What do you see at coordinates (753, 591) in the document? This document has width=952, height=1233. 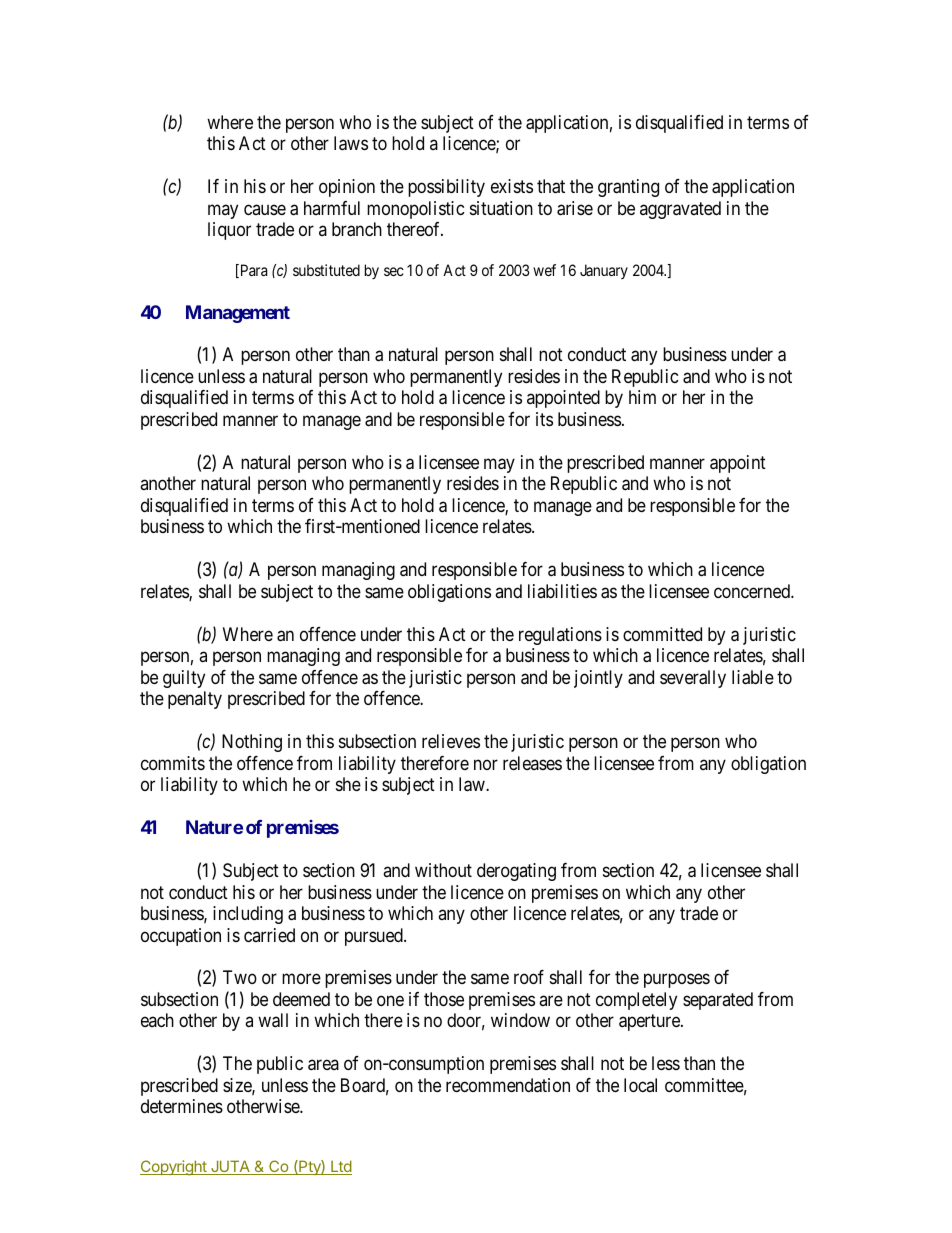 I see `concerned` at bounding box center [753, 591].
